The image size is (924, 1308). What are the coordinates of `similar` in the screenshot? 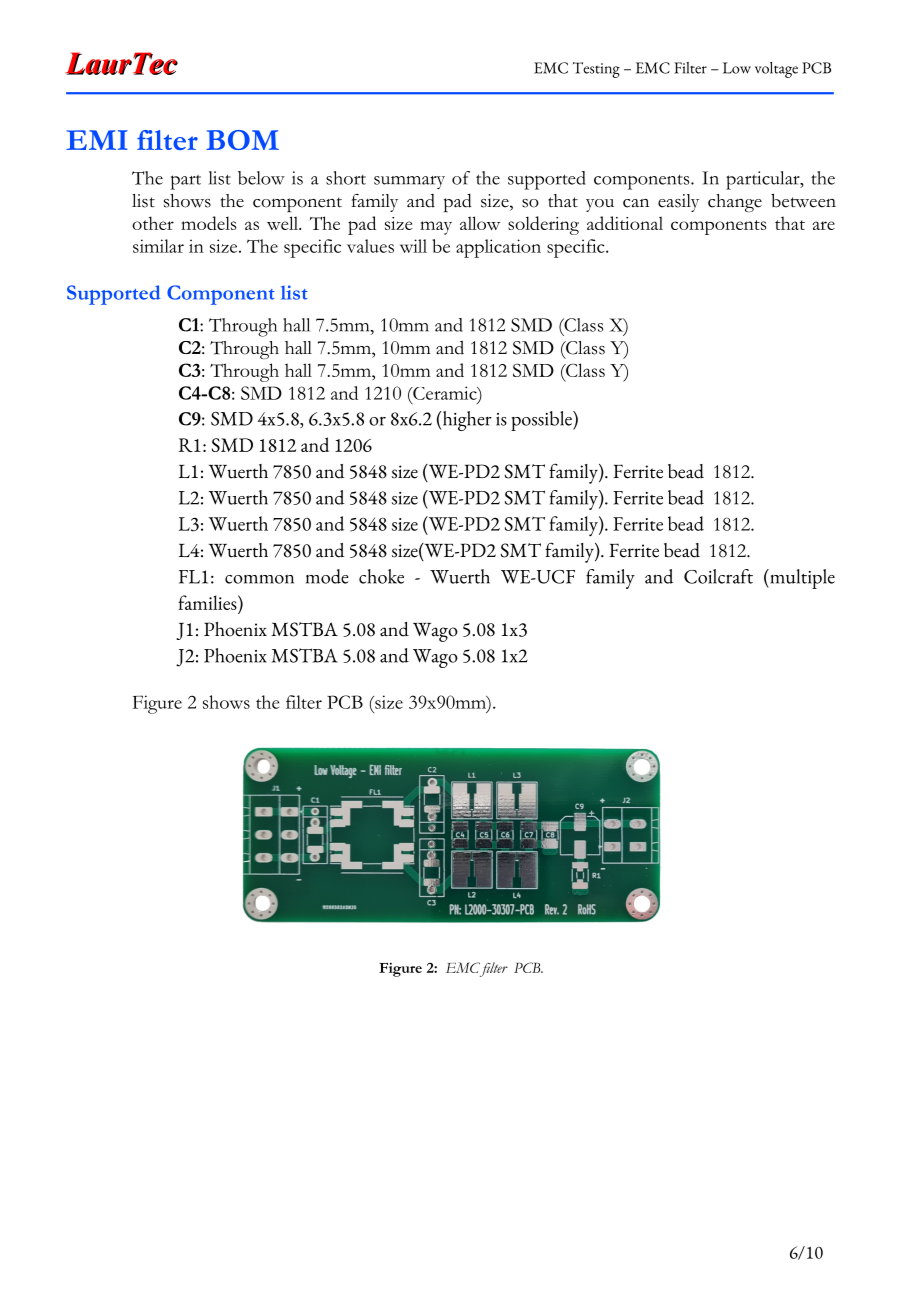 It's located at (158, 246).
